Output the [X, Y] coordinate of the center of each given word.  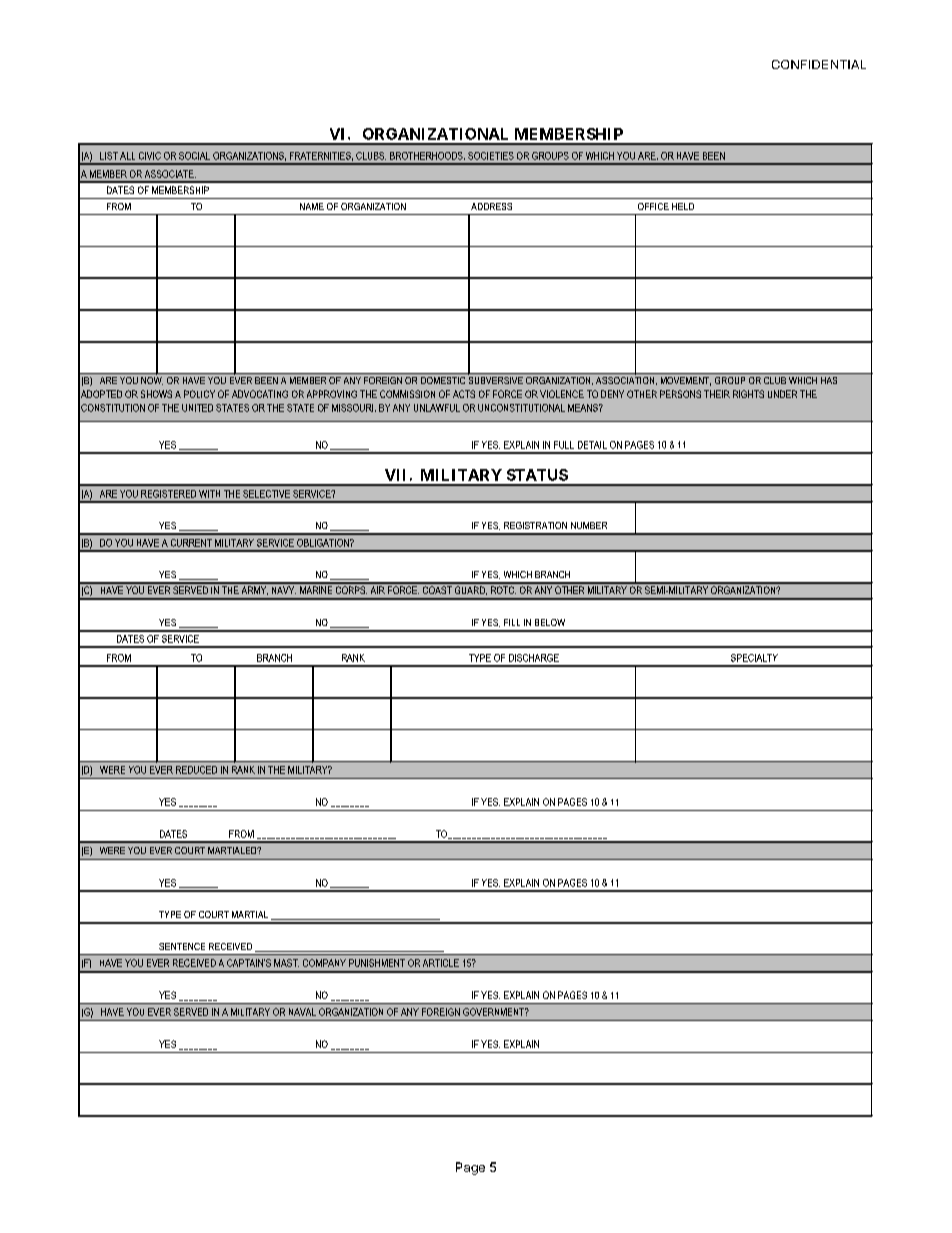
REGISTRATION [535, 525]
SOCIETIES [491, 156]
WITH [209, 494]
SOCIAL [194, 156]
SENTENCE [182, 946]
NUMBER [589, 525]
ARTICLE [441, 963]
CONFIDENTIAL [819, 64]
